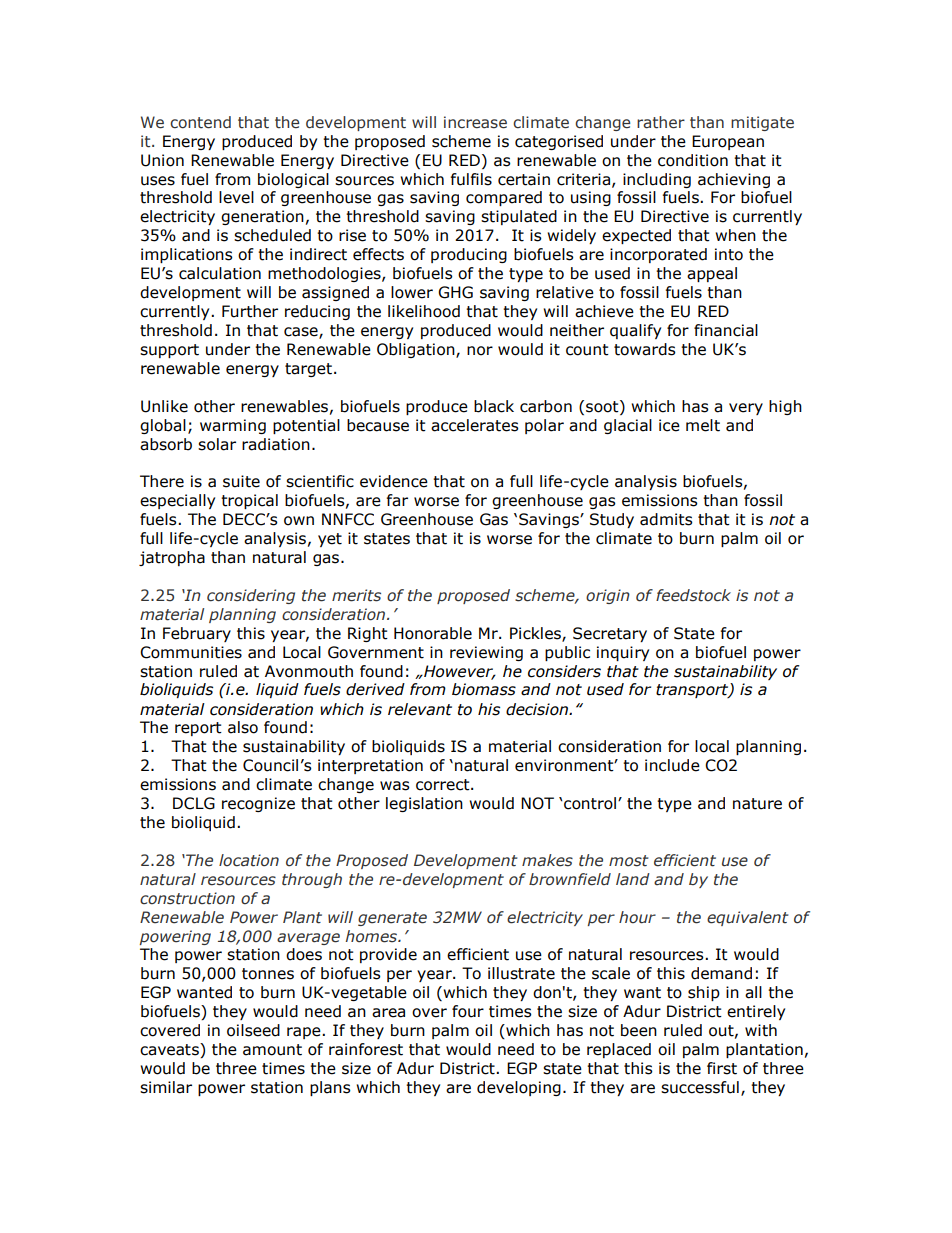  I want to click on contend, so click(200, 122).
